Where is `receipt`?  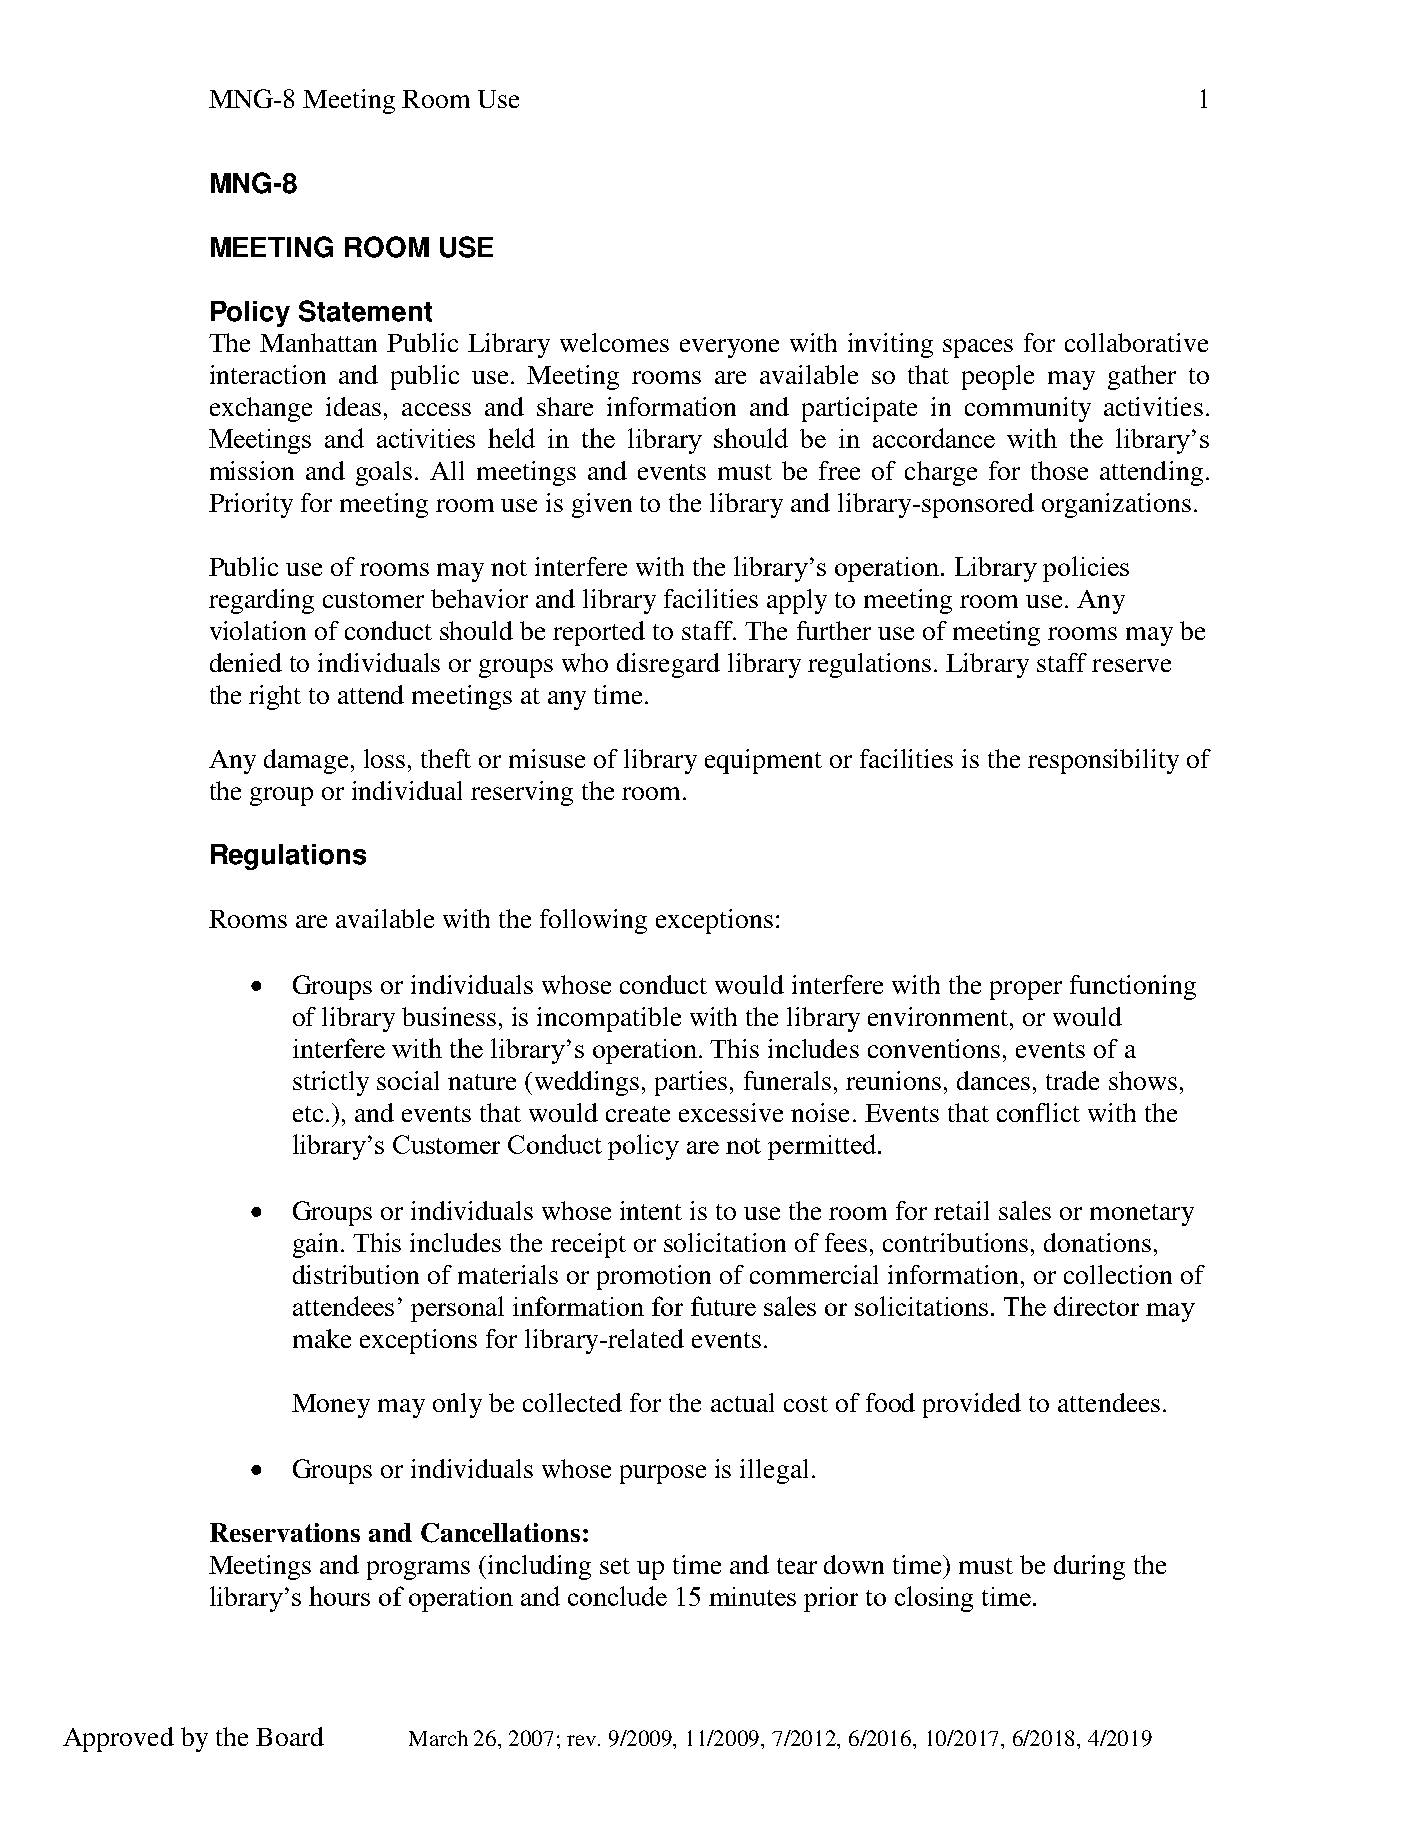 receipt is located at coordinates (588, 1245).
